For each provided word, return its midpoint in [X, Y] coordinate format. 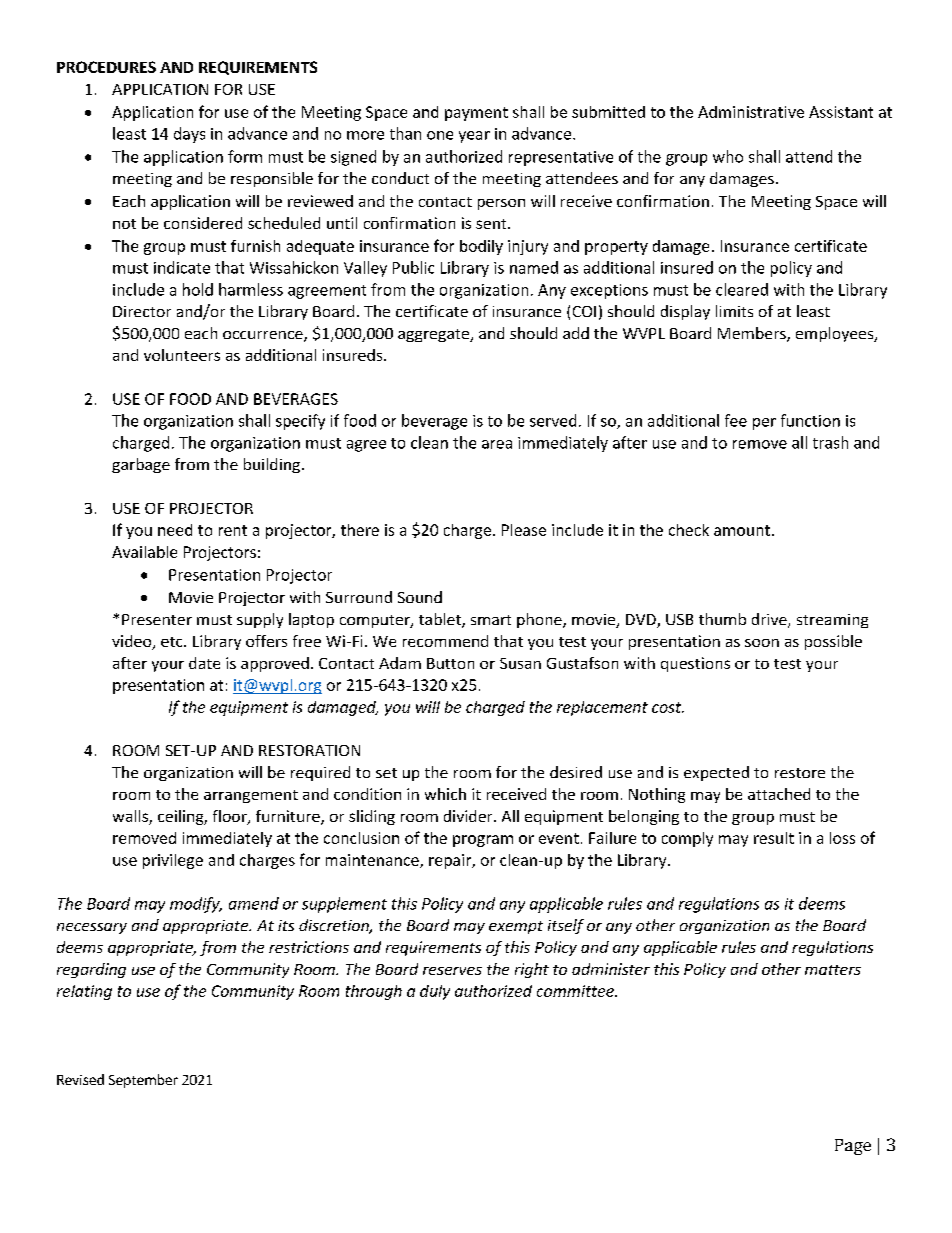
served [553, 420]
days [189, 135]
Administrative [751, 112]
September [143, 1081]
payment [476, 114]
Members [753, 334]
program [483, 841]
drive [770, 620]
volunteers [182, 355]
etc [173, 642]
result [774, 838]
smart [491, 620]
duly [435, 992]
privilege [173, 861]
